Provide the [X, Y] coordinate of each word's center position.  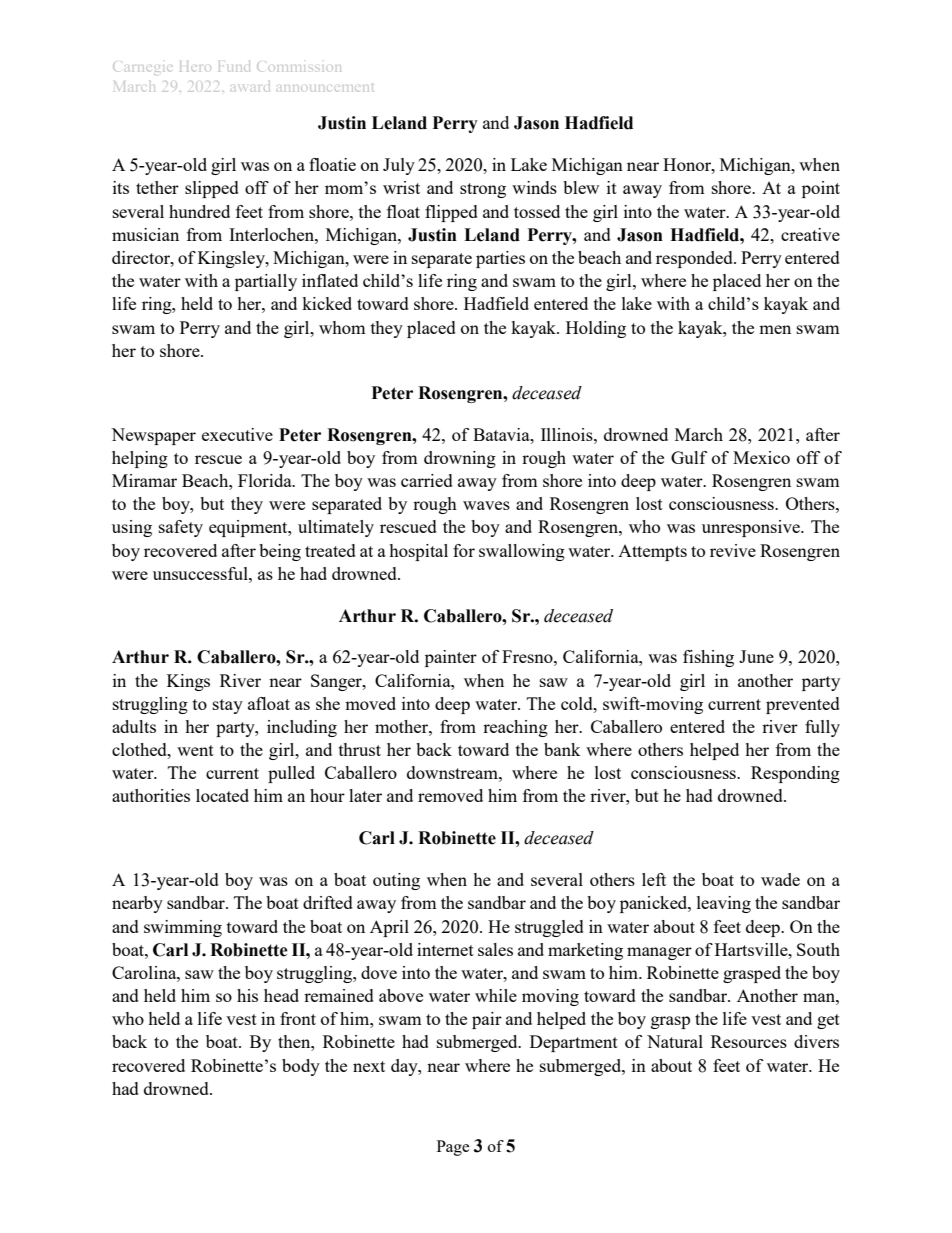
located [222, 795]
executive [237, 434]
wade [780, 879]
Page [453, 1148]
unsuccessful [201, 573]
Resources [749, 1041]
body [301, 1067]
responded [695, 259]
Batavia [502, 434]
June [756, 656]
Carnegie [141, 68]
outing [396, 881]
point [821, 189]
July [399, 166]
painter [451, 658]
